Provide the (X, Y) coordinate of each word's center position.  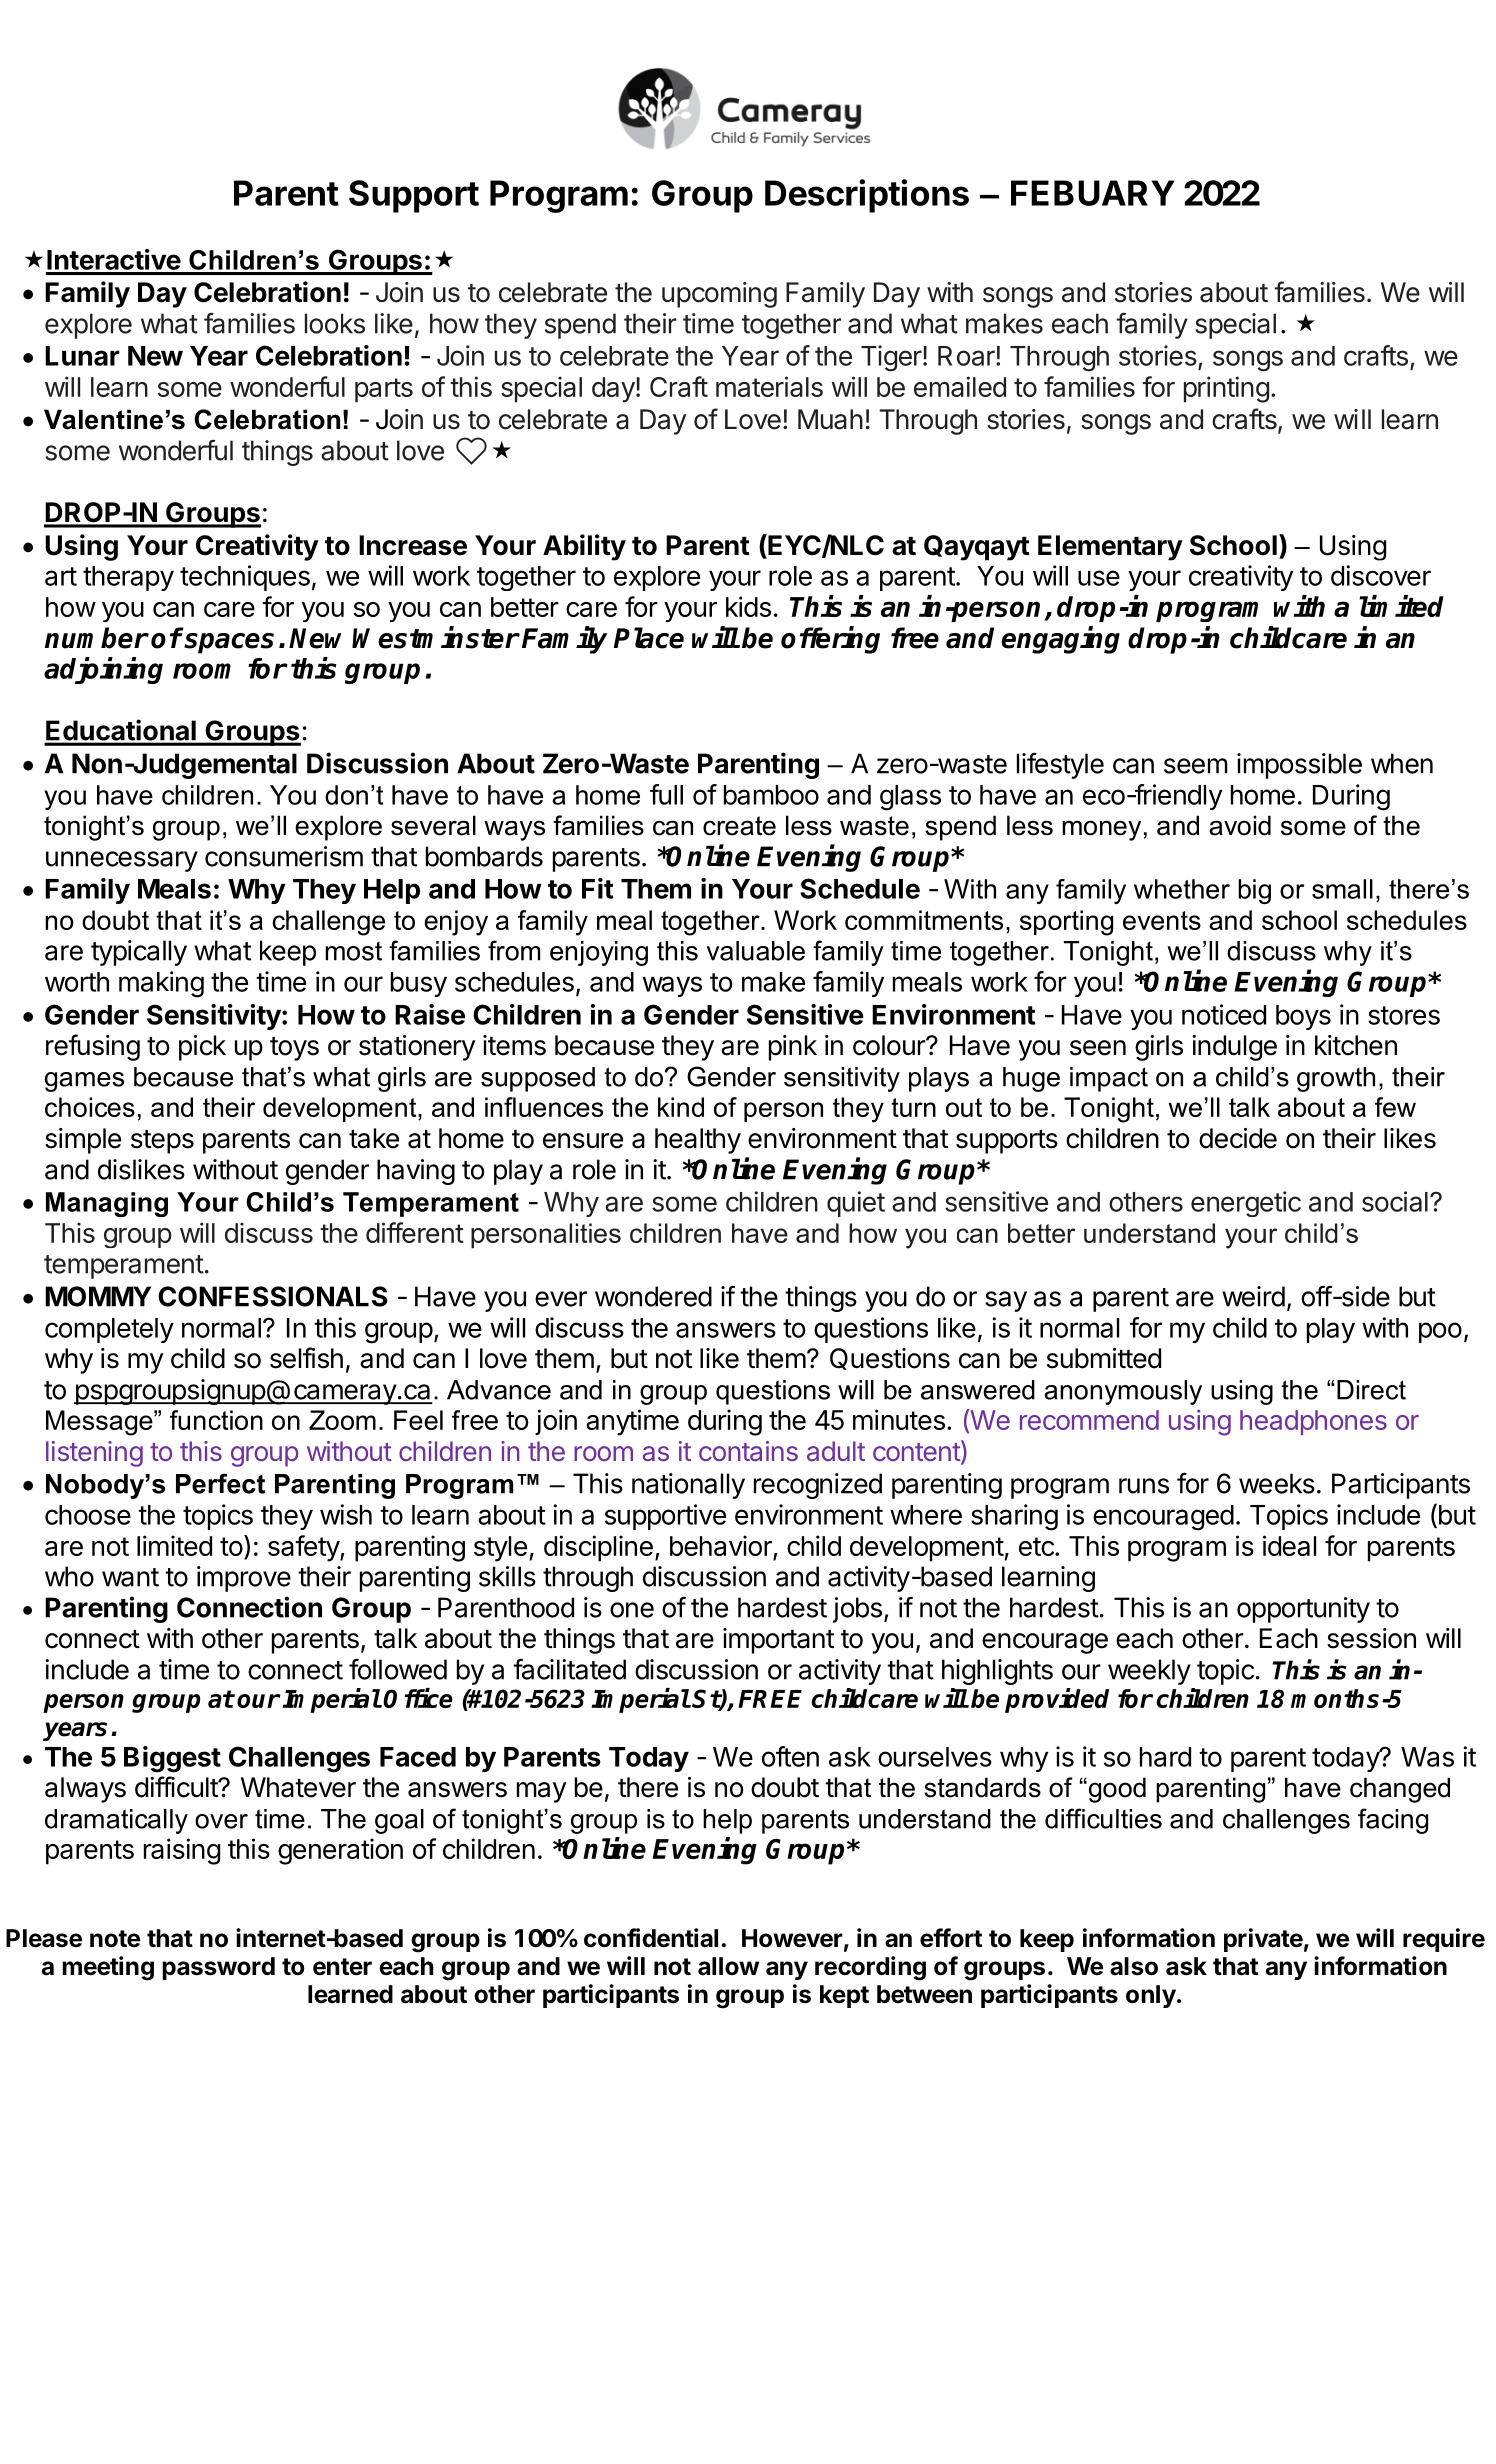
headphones (1313, 1422)
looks (335, 323)
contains (748, 1451)
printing (1226, 389)
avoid (1240, 825)
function (216, 1420)
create (739, 826)
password (218, 1968)
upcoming (719, 295)
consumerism (284, 856)
